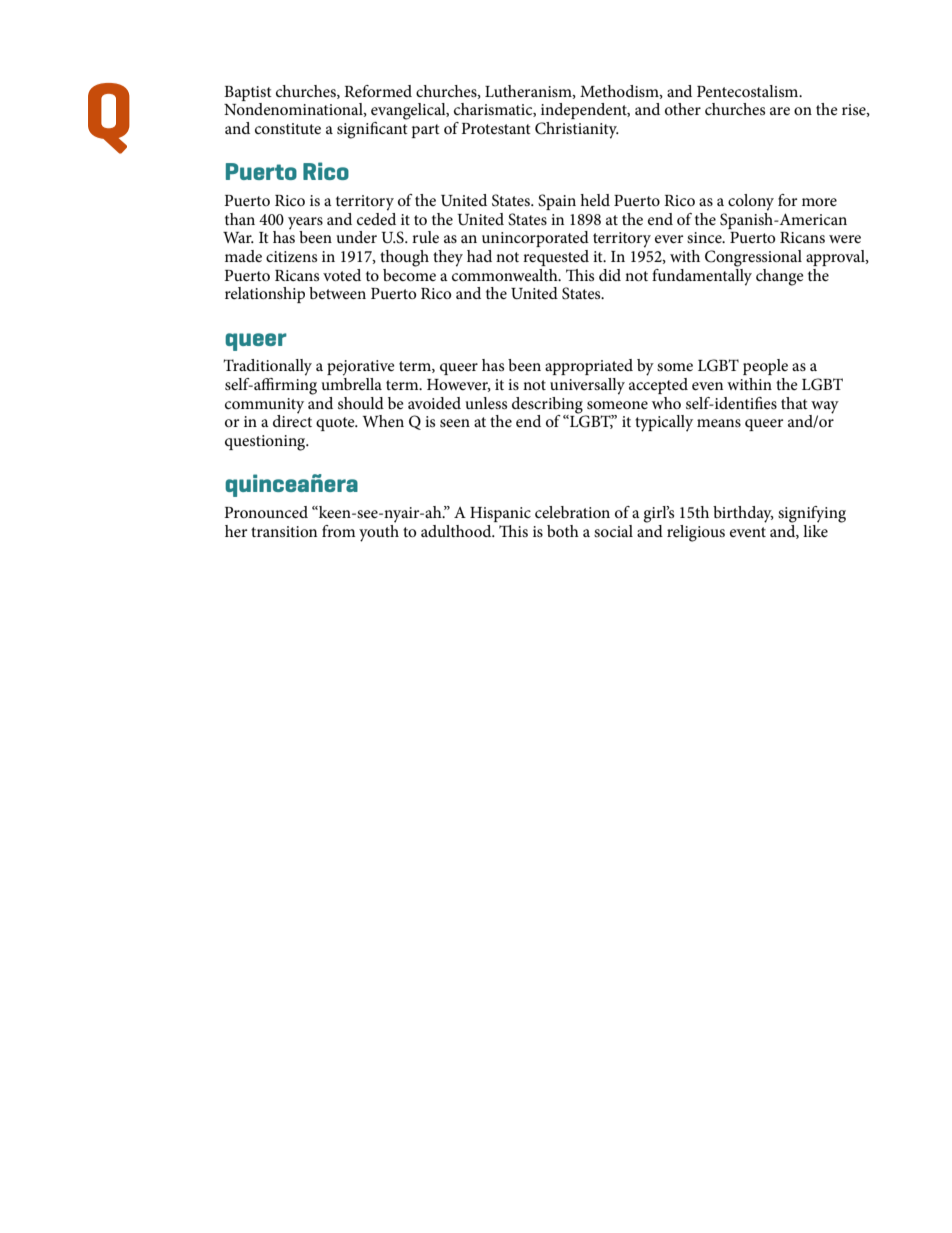  I want to click on Baptist, so click(248, 93).
